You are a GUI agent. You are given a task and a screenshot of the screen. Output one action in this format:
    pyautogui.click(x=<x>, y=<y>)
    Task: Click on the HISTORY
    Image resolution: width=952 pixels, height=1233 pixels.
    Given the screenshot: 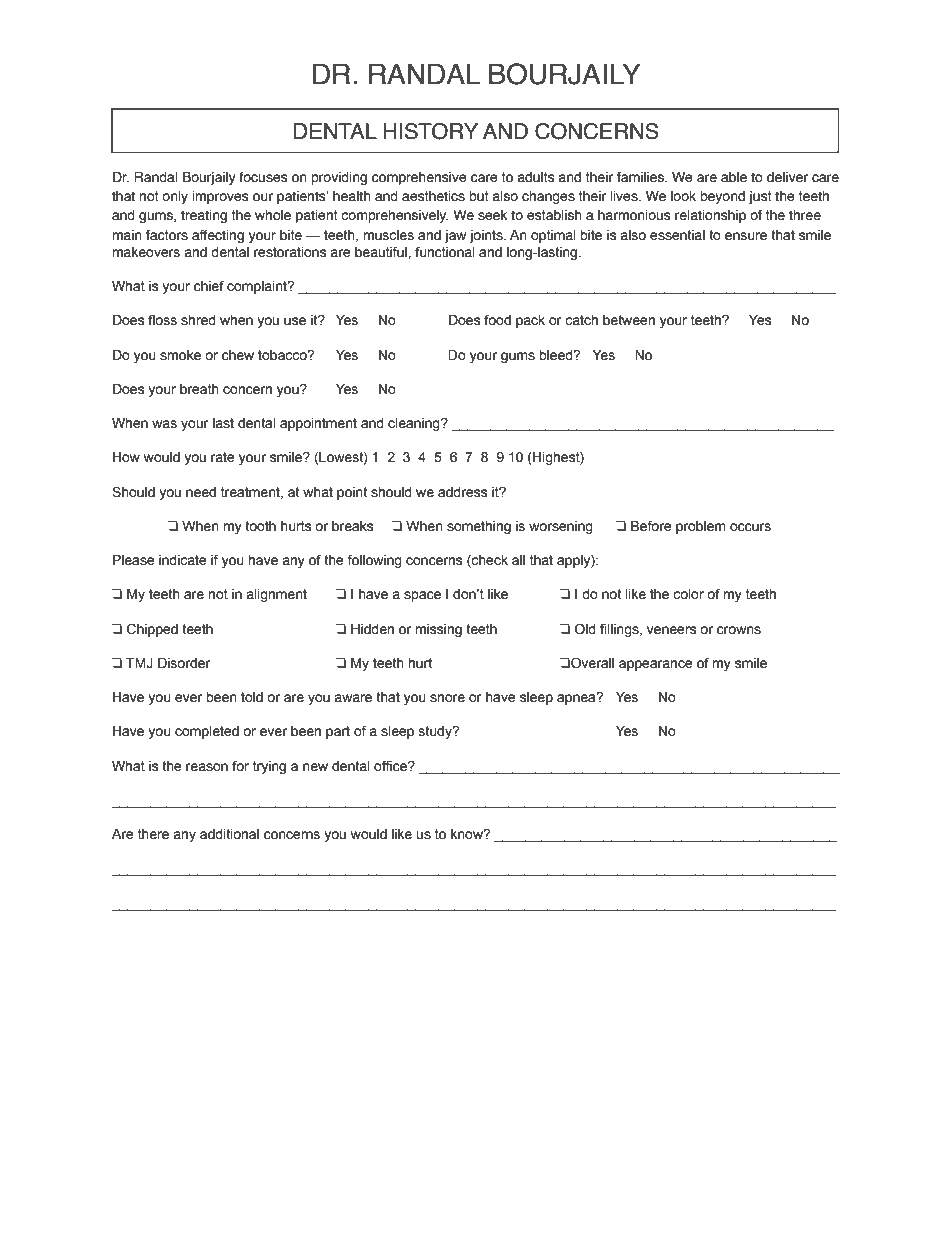 What is the action you would take?
    pyautogui.click(x=430, y=131)
